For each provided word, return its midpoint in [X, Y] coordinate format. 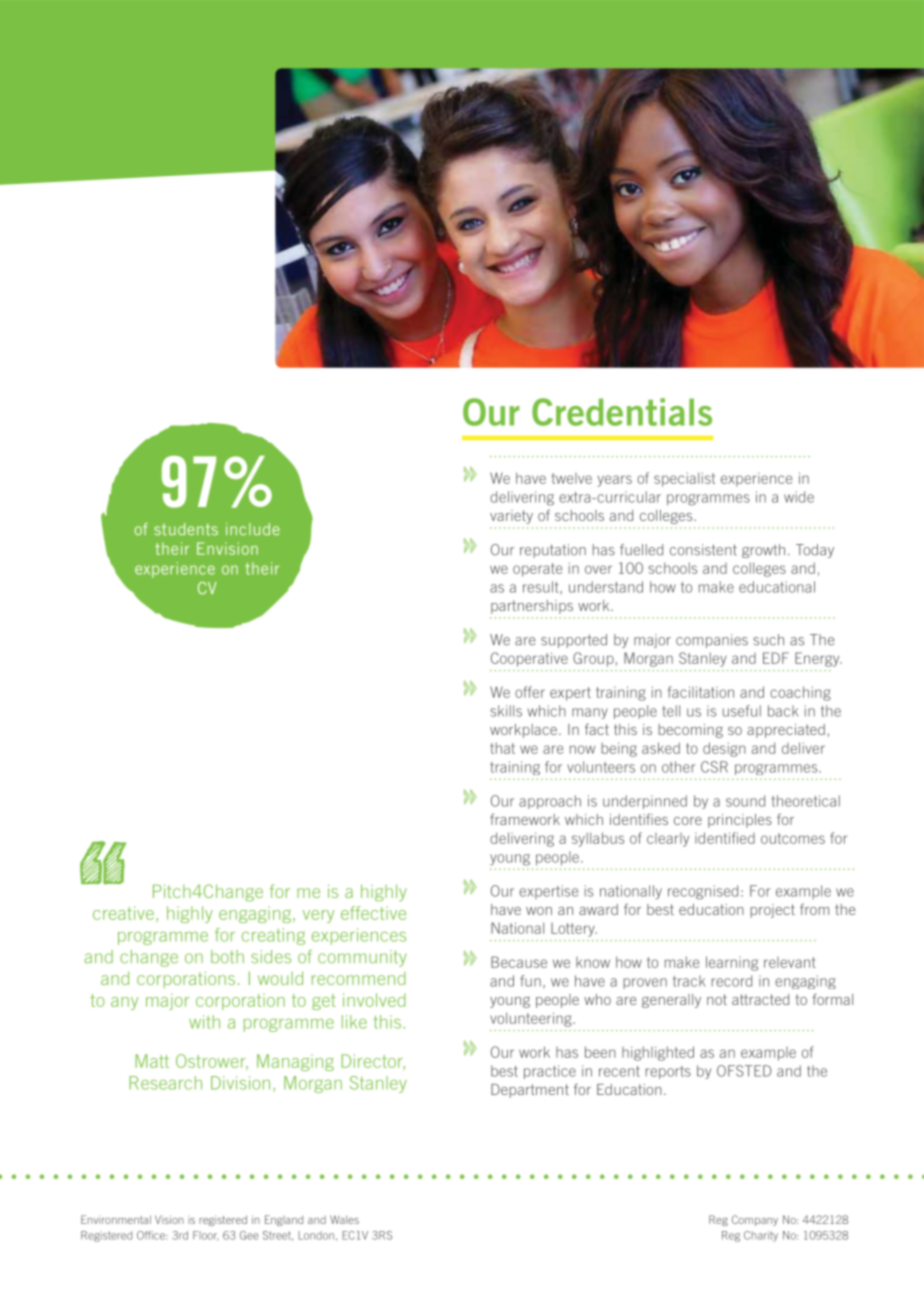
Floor [206, 1236]
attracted [760, 999]
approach [550, 802]
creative [123, 913]
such [768, 640]
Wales [344, 1219]
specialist [684, 479]
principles [740, 821]
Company [755, 1220]
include [253, 529]
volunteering [532, 1019]
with [204, 1022]
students [186, 529]
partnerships [532, 607]
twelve [572, 478]
